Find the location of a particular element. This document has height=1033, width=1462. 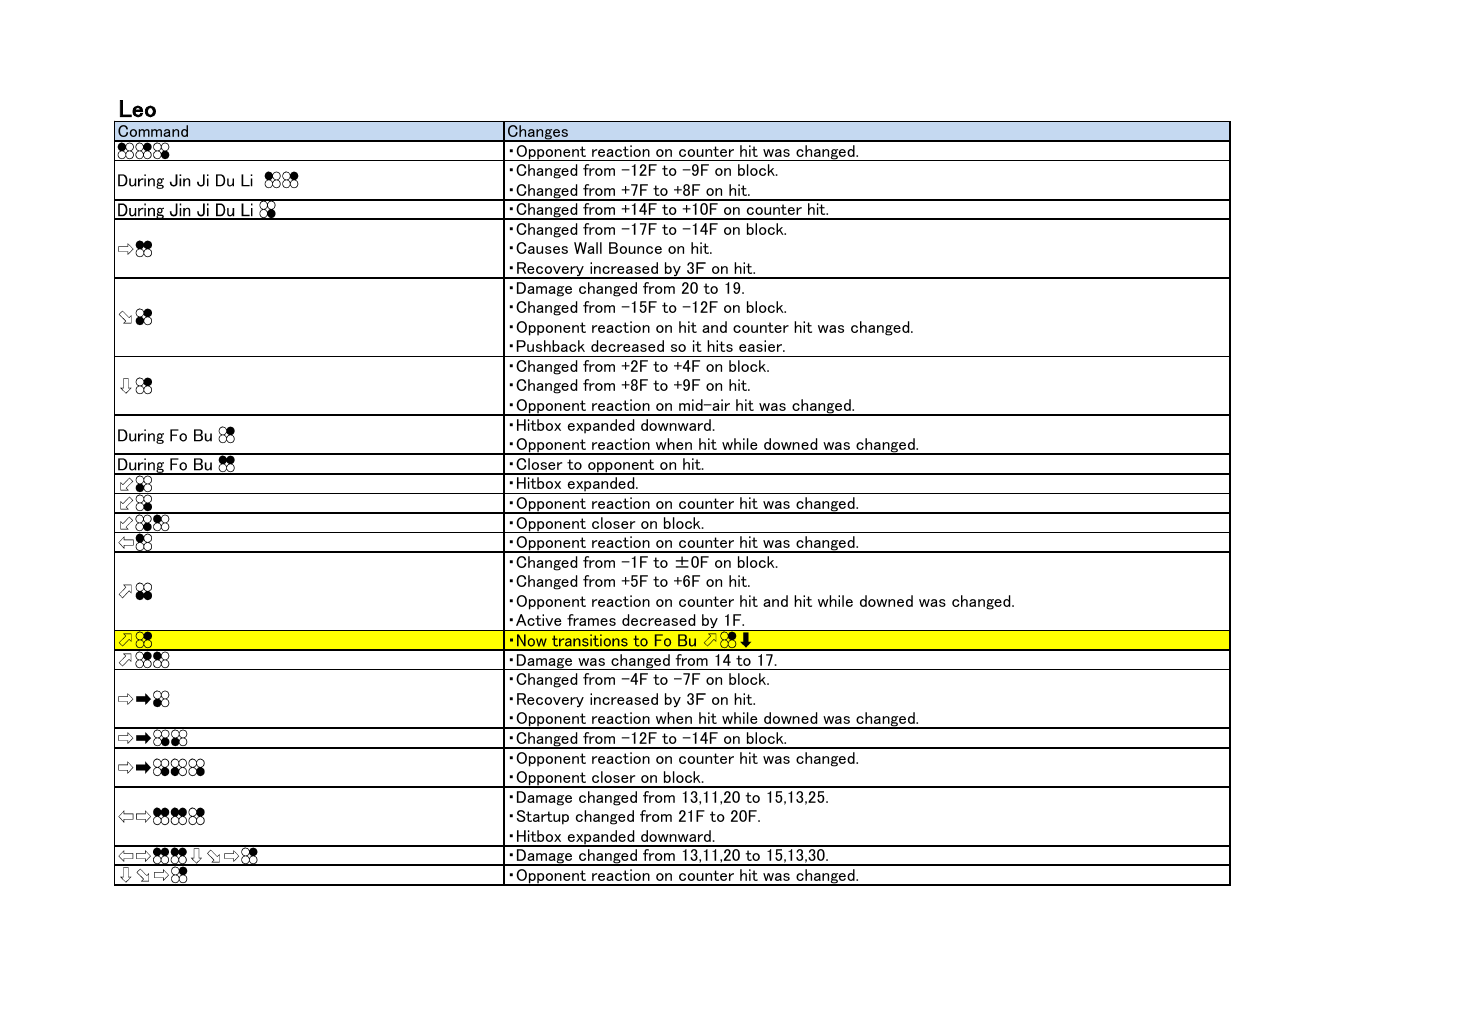

hits is located at coordinates (720, 346).
